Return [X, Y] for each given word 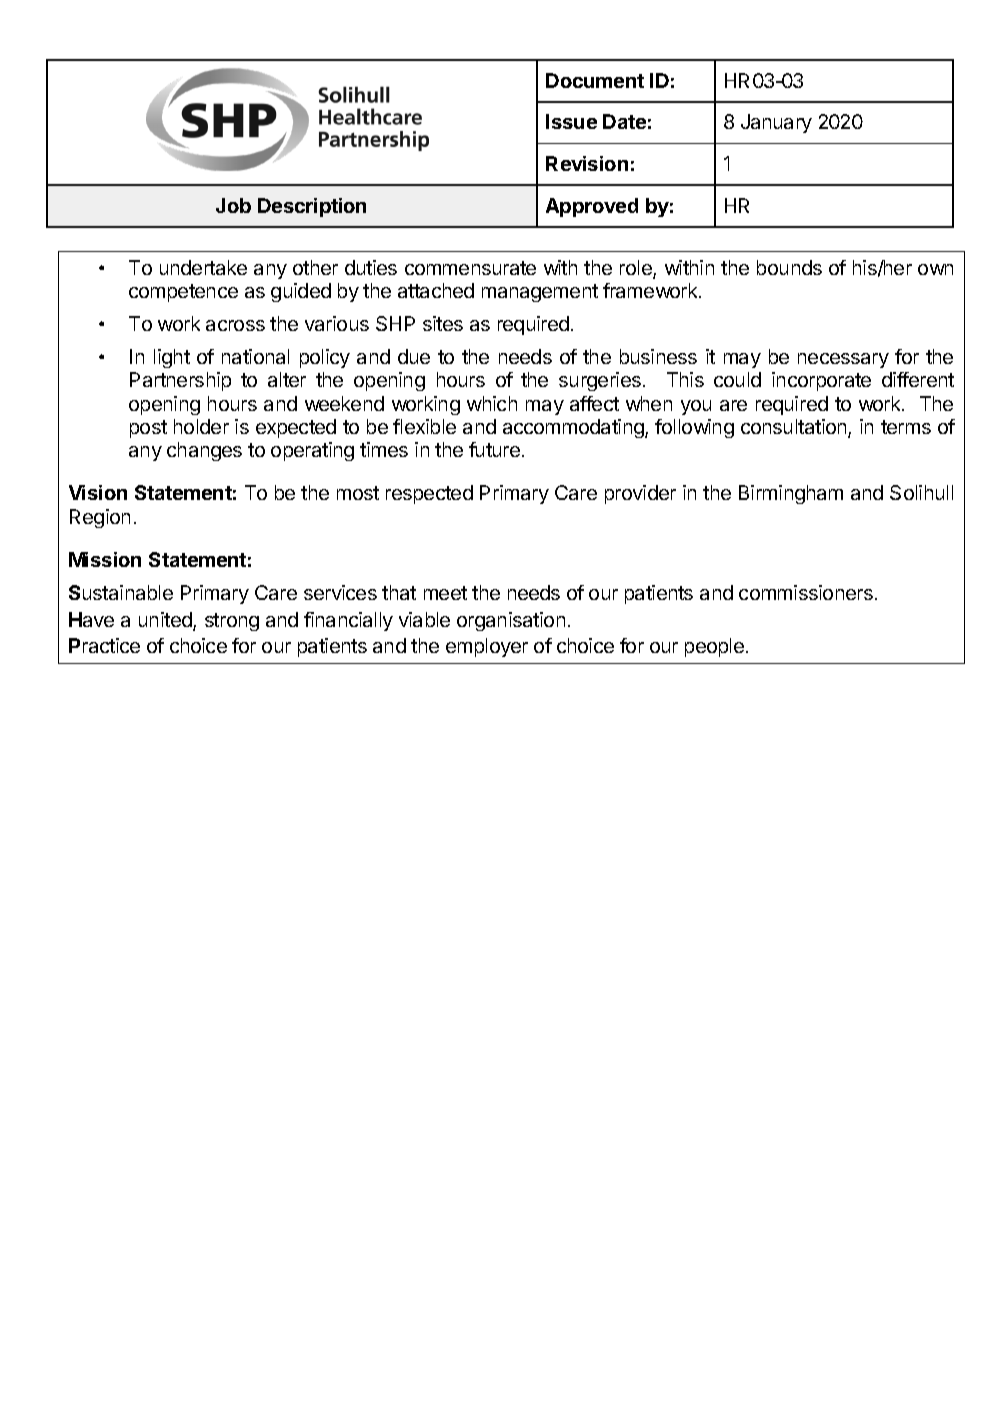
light [172, 358]
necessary [843, 360]
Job [233, 205]
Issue [571, 121]
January [776, 123]
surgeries [600, 381]
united [166, 621]
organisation [511, 621]
